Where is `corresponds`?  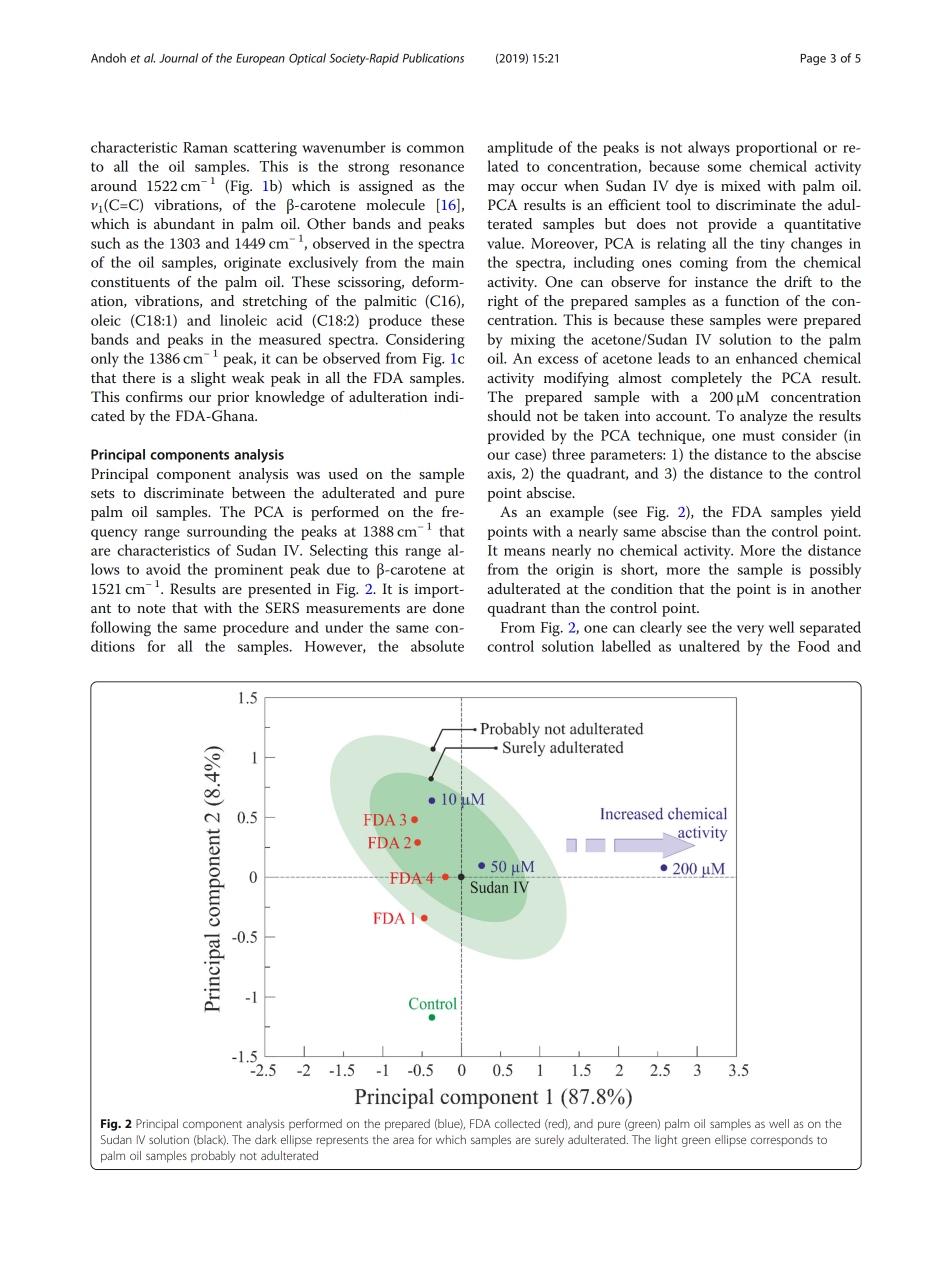 corresponds is located at coordinates (782, 1141).
